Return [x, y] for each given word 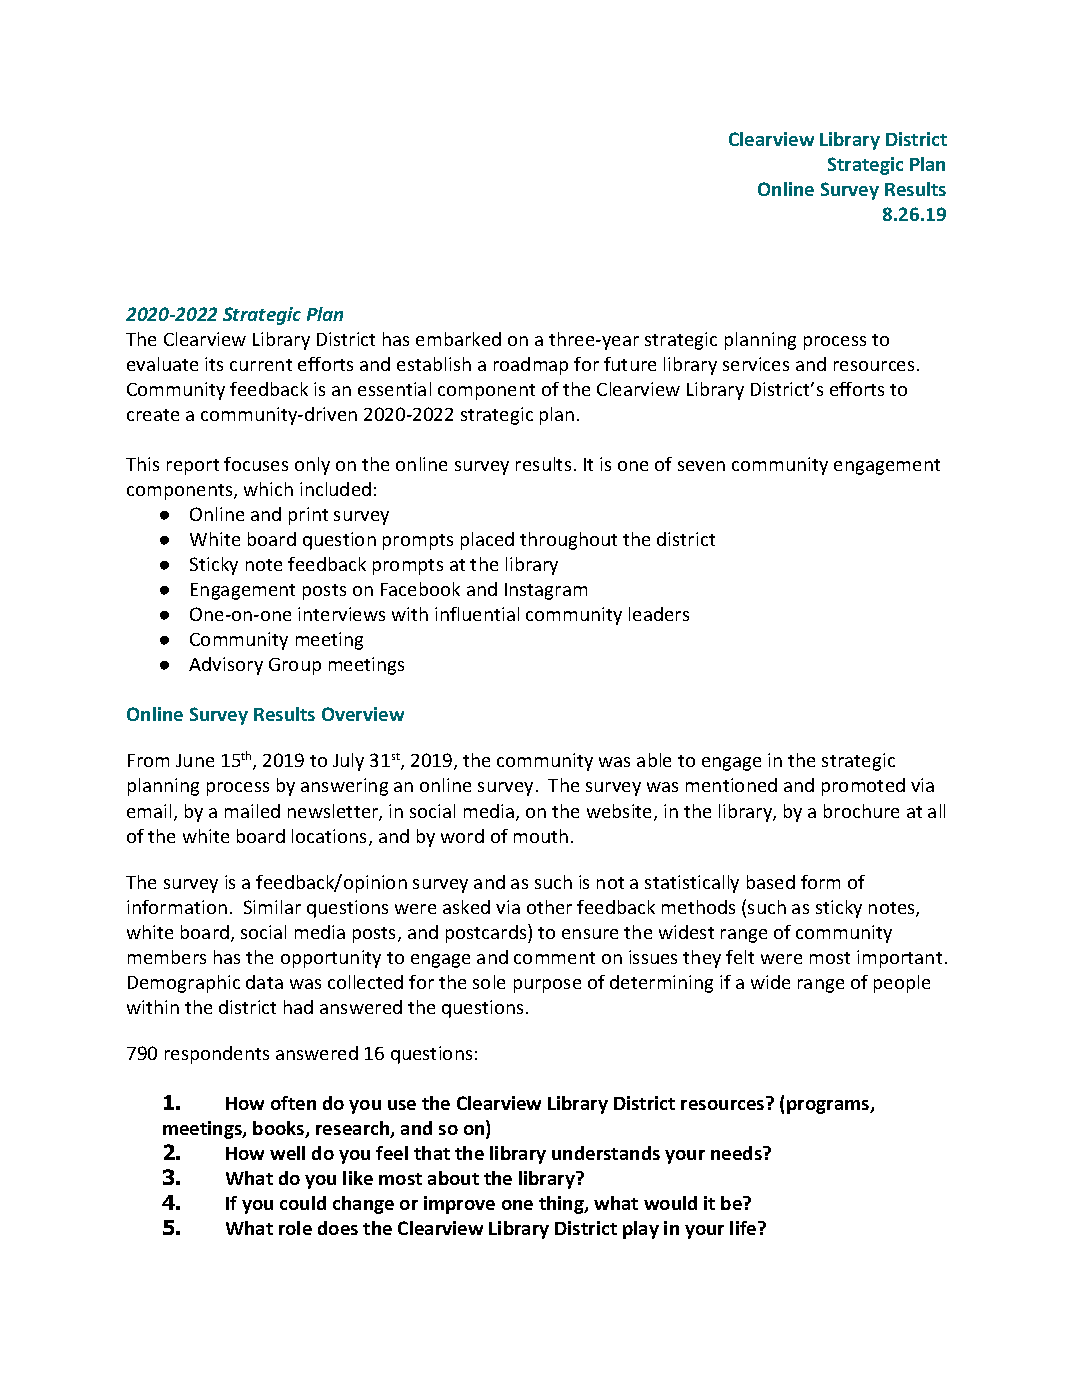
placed [487, 541]
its [214, 364]
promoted [863, 787]
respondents [217, 1055]
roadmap [531, 366]
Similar [272, 907]
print [308, 516]
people [902, 984]
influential [477, 614]
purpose [547, 986]
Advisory [226, 666]
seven [701, 466]
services [756, 364]
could [303, 1203]
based [771, 882]
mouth [541, 836]
